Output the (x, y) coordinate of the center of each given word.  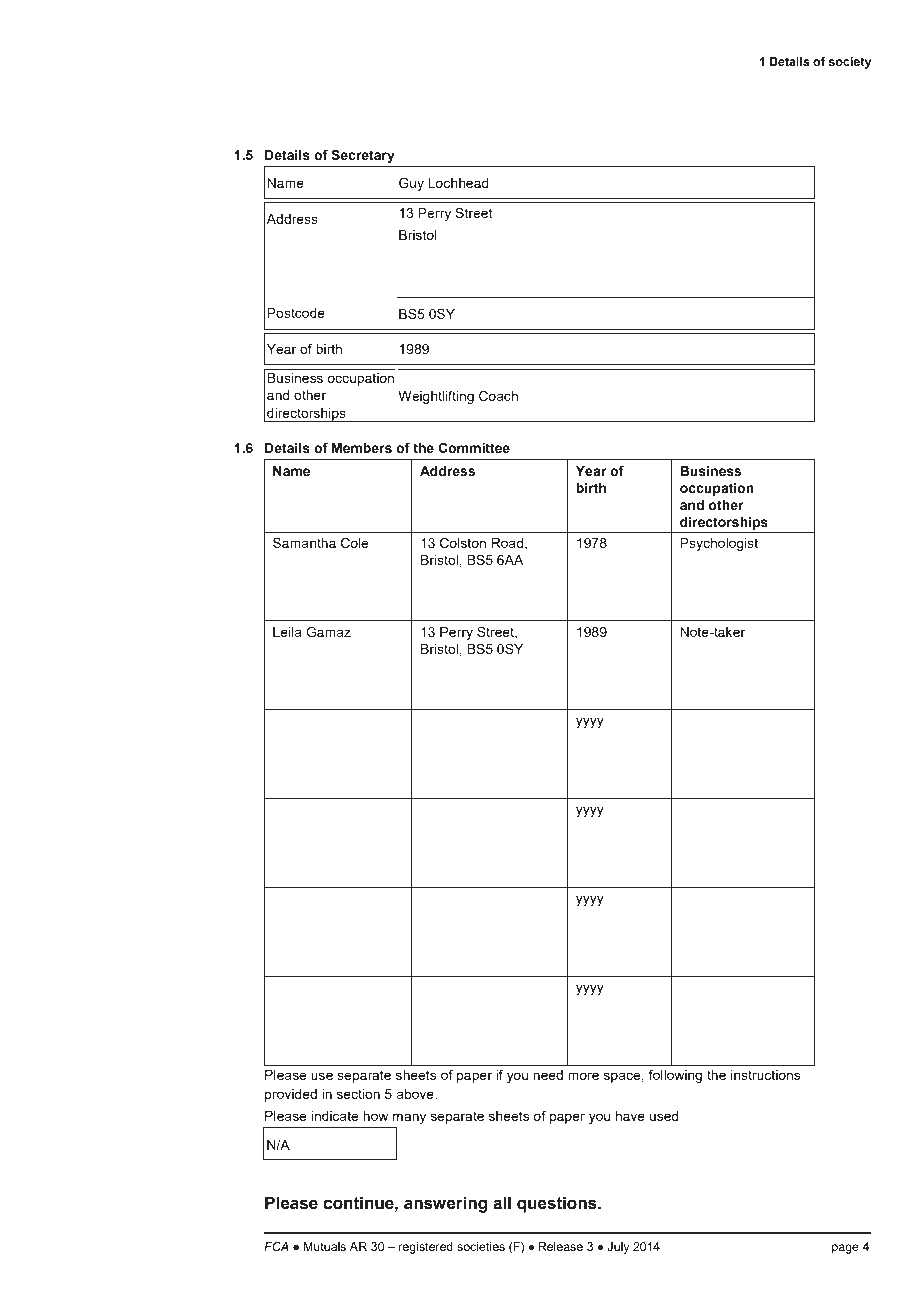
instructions (765, 1075)
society (850, 63)
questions (558, 1204)
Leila (287, 632)
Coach (498, 395)
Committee (474, 448)
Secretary (363, 156)
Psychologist (719, 544)
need (548, 1075)
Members (362, 448)
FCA (276, 1246)
